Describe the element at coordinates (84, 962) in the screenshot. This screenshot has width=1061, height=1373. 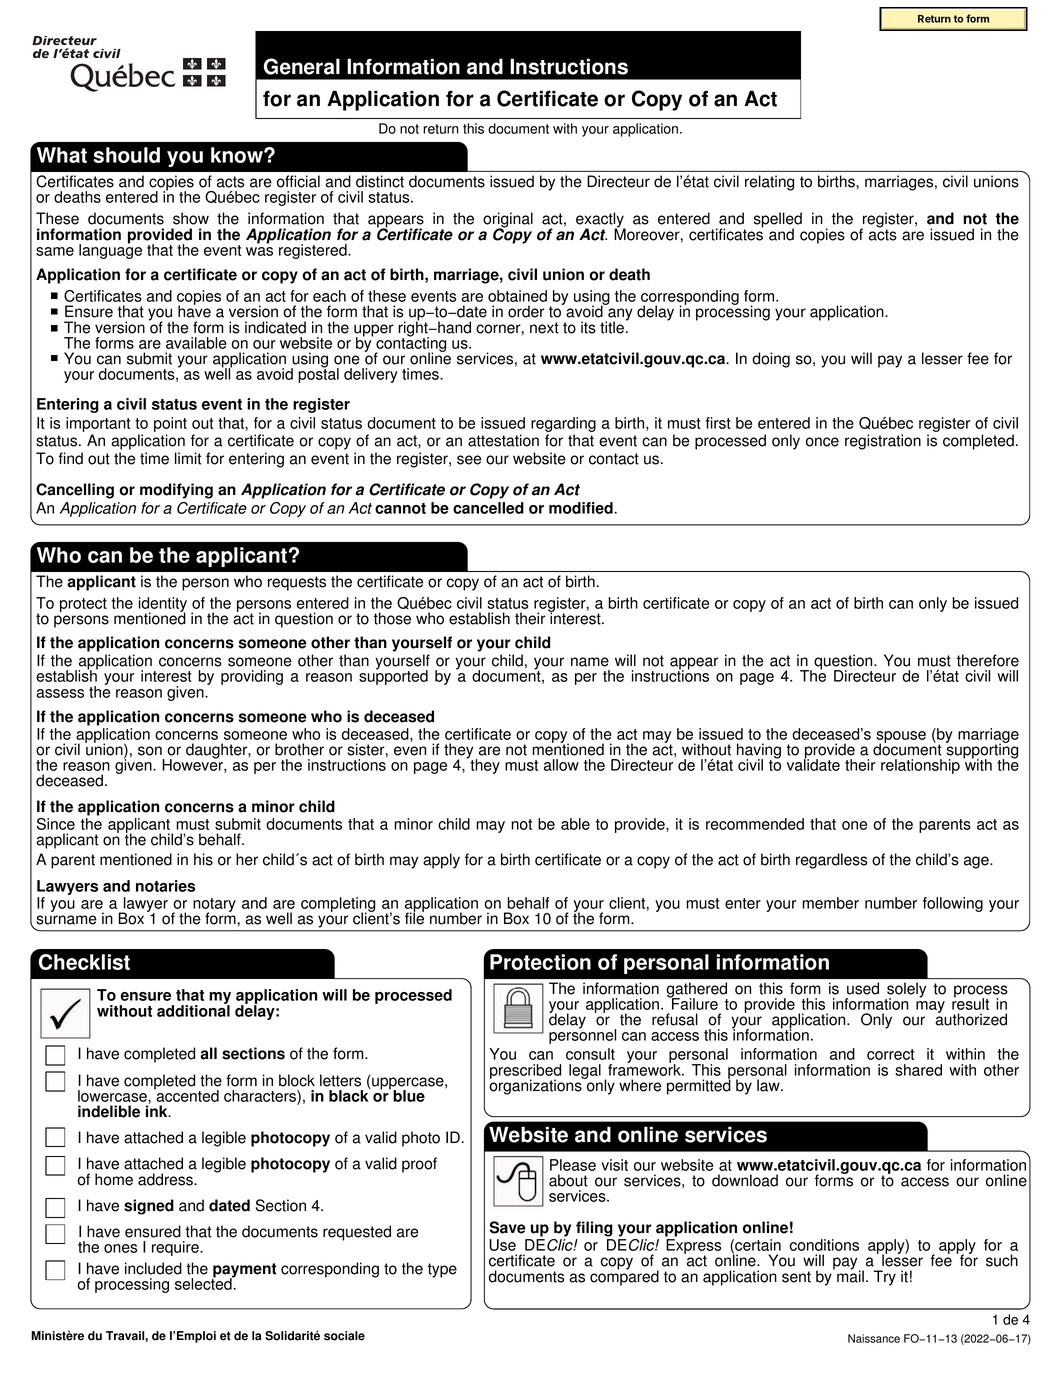
I see `Checklist` at that location.
